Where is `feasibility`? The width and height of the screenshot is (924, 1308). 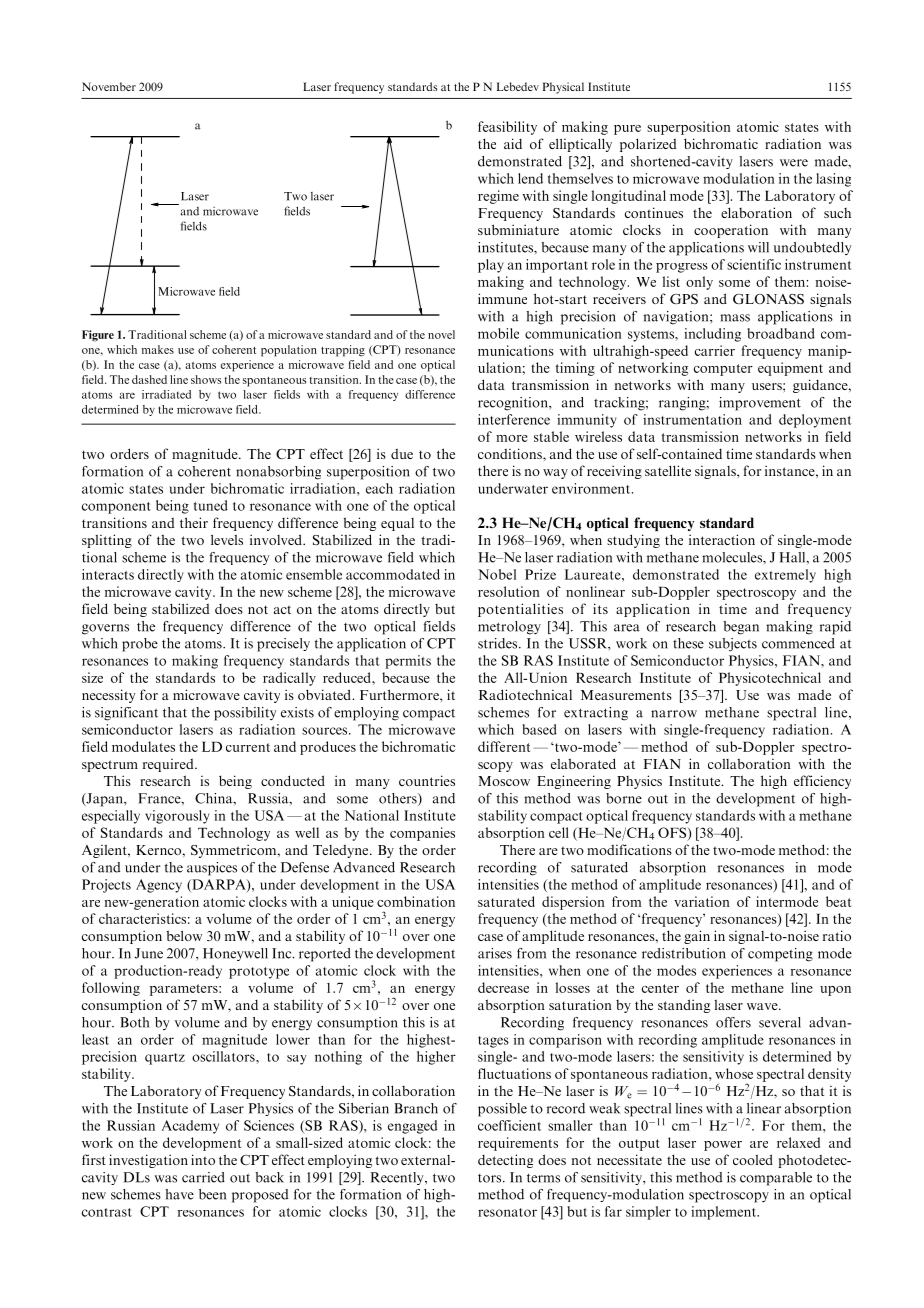 feasibility is located at coordinates (507, 128).
